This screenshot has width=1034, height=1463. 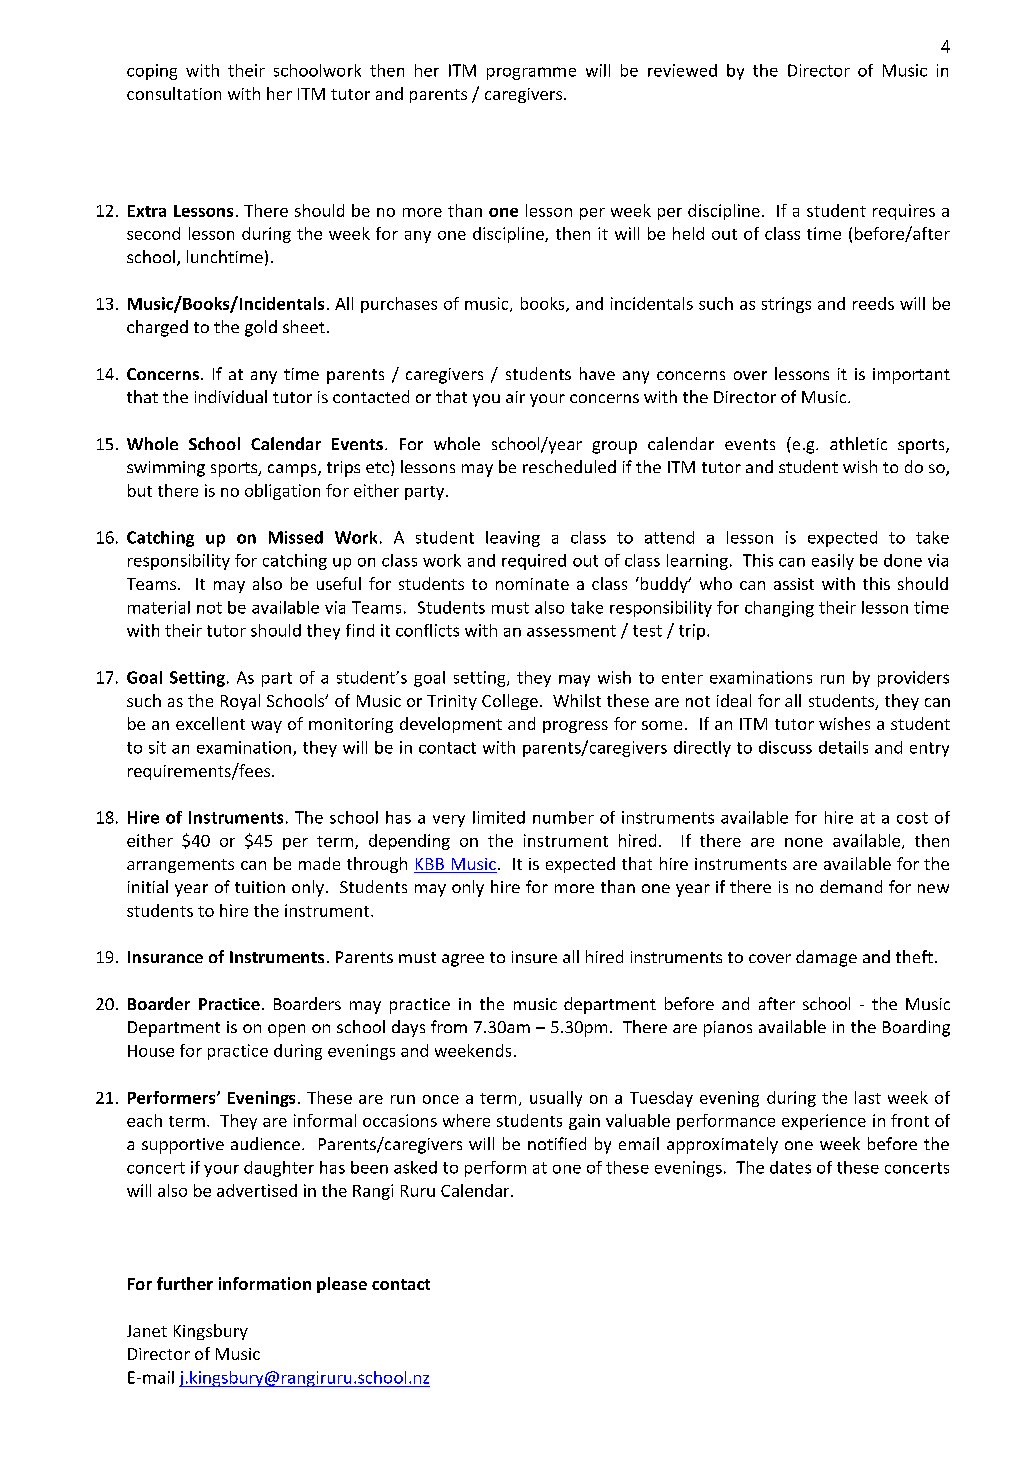 What do you see at coordinates (174, 93) in the screenshot?
I see `consultation` at bounding box center [174, 93].
